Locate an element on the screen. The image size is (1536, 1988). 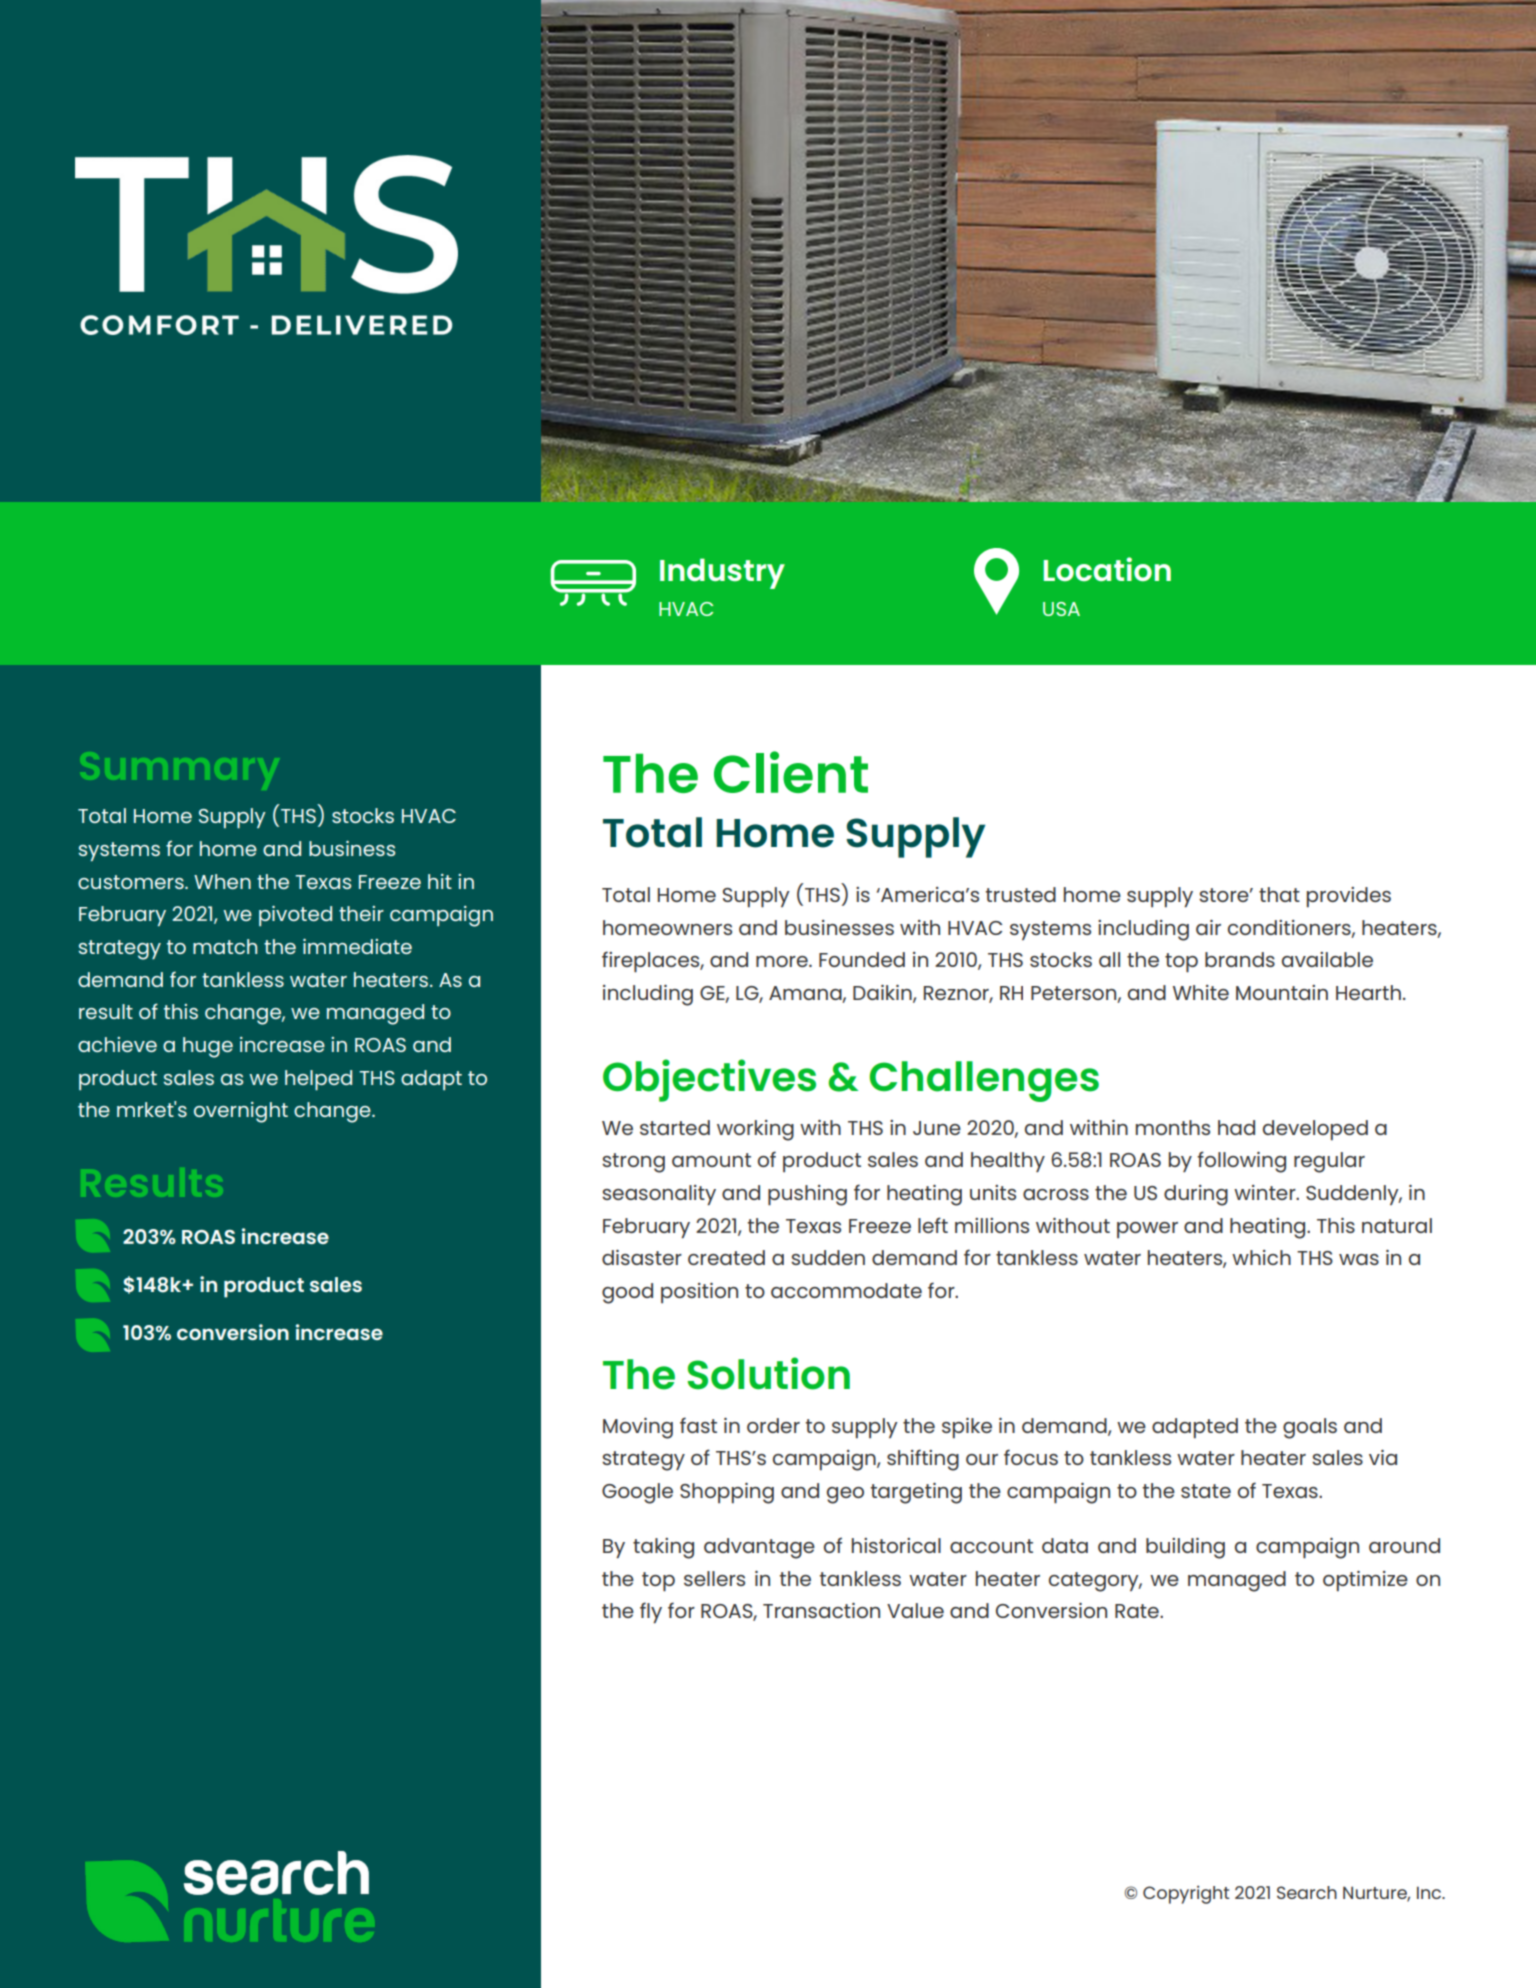
Location is located at coordinates (1107, 569).
